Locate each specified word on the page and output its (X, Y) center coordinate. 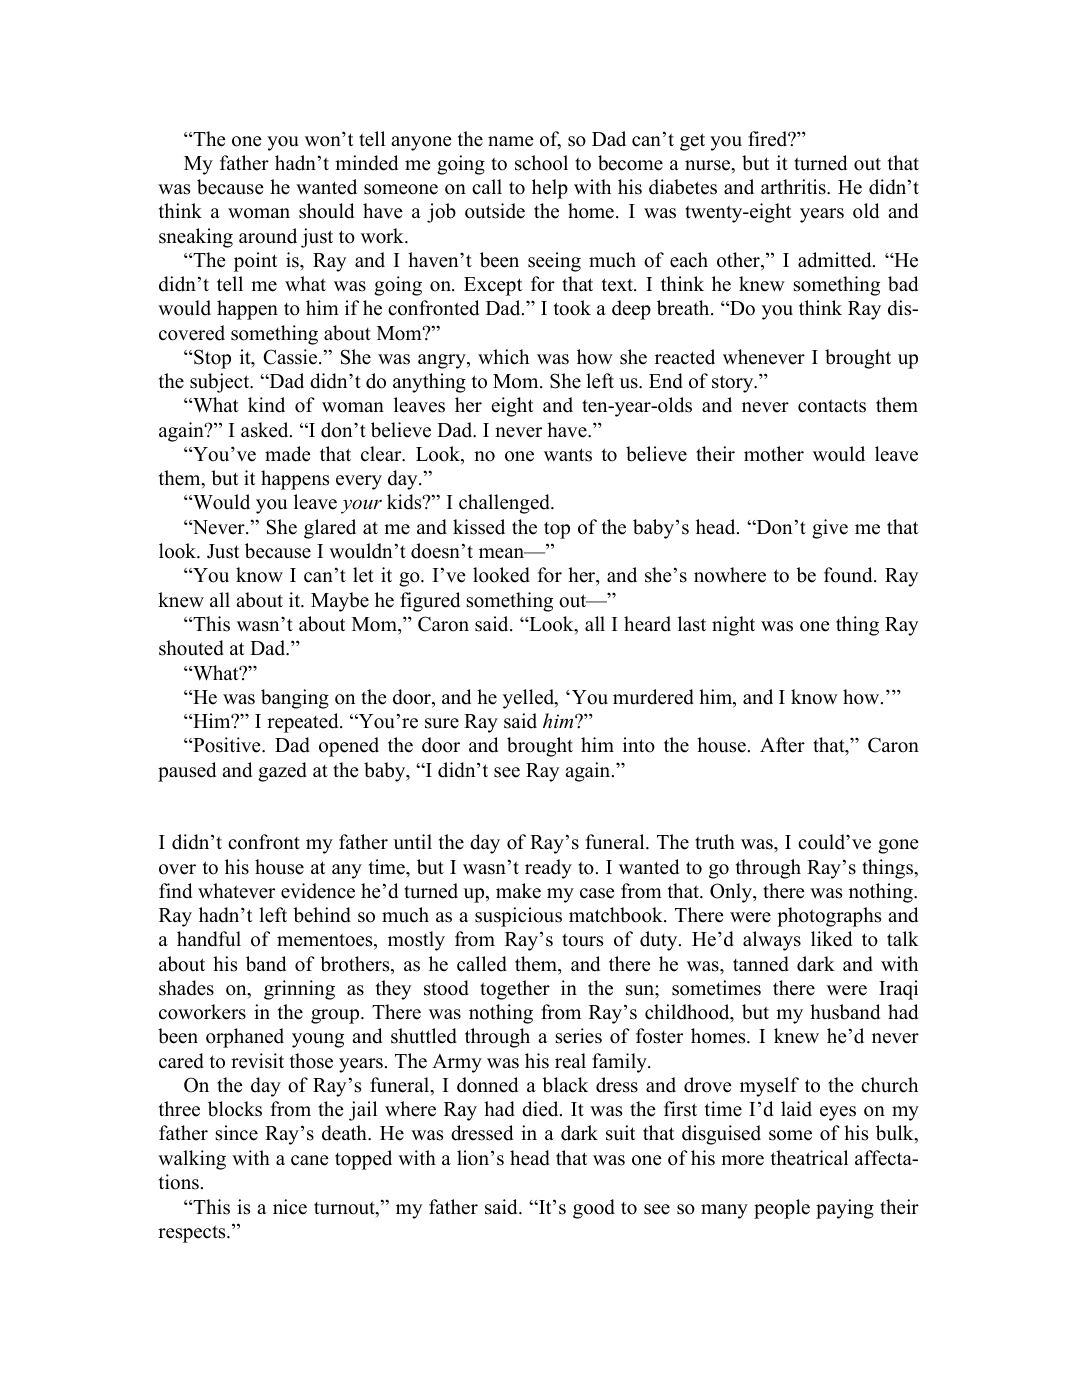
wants (568, 455)
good (594, 1209)
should (326, 211)
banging (295, 699)
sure (442, 723)
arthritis (794, 187)
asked (266, 430)
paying (845, 1209)
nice (290, 1207)
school (541, 163)
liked (831, 939)
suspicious (518, 917)
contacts (832, 406)
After (782, 745)
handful (209, 939)
